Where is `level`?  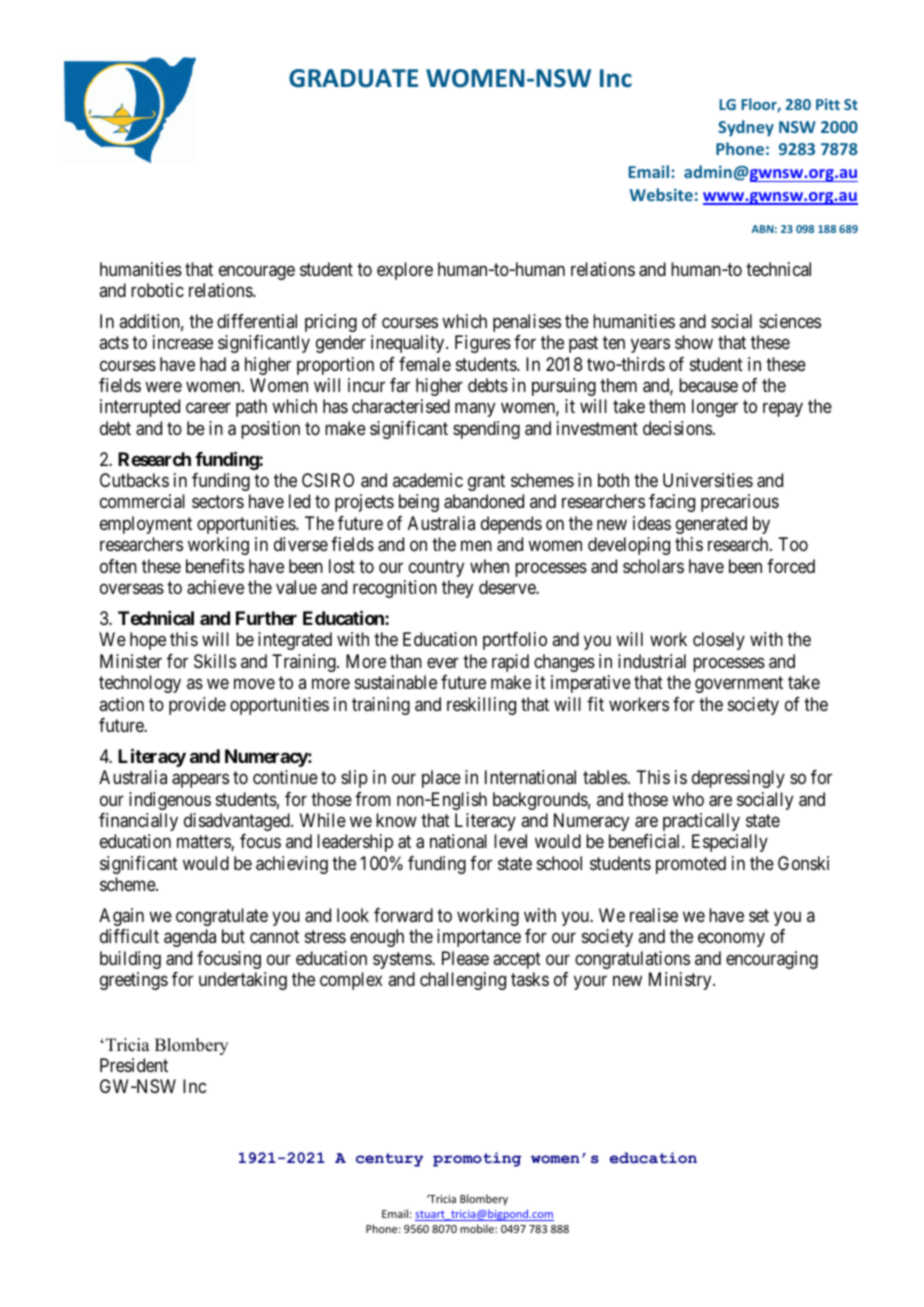
level is located at coordinates (510, 841).
